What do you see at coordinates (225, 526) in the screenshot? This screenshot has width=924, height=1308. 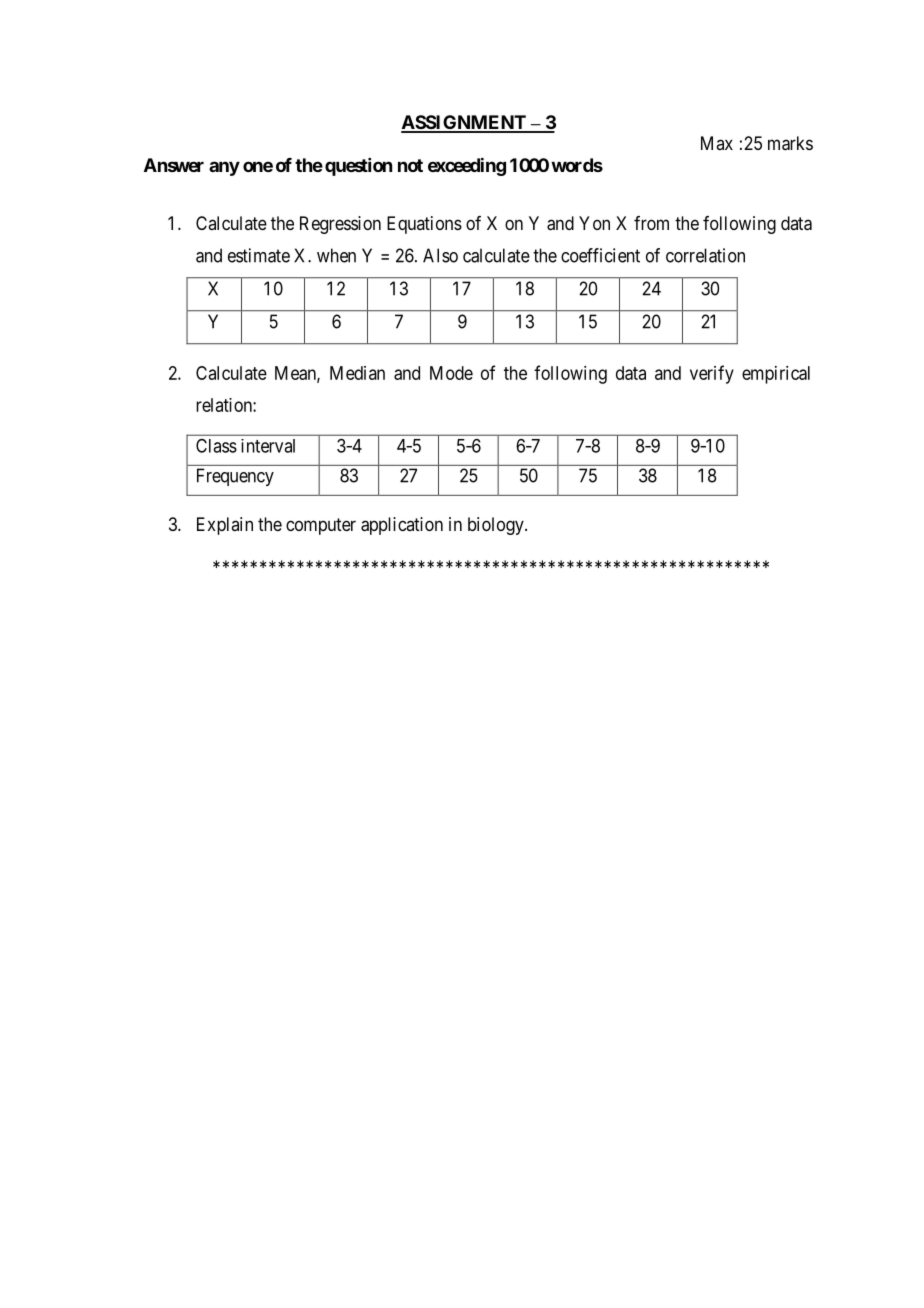 I see `Explain` at bounding box center [225, 526].
